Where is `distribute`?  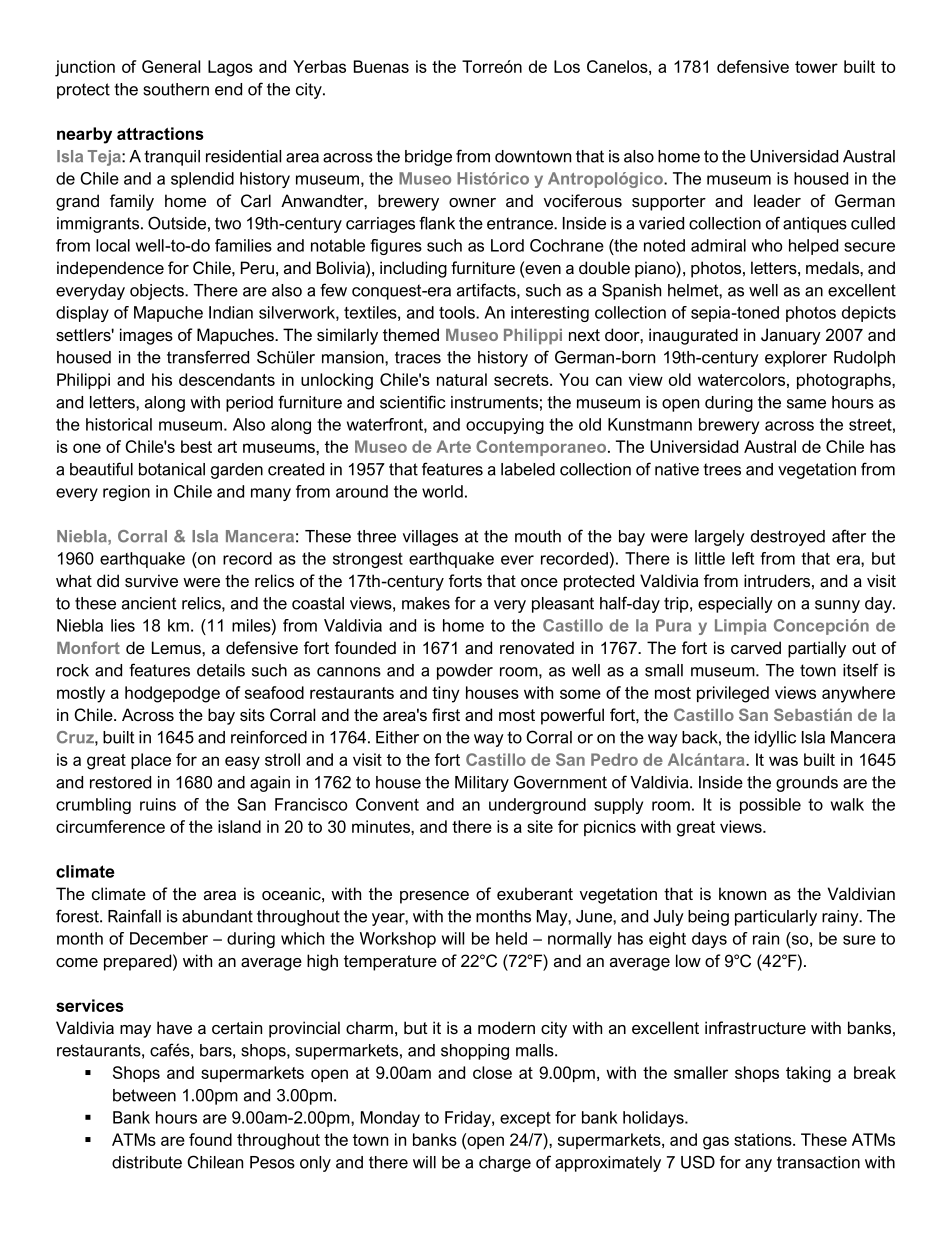 distribute is located at coordinates (147, 1162).
